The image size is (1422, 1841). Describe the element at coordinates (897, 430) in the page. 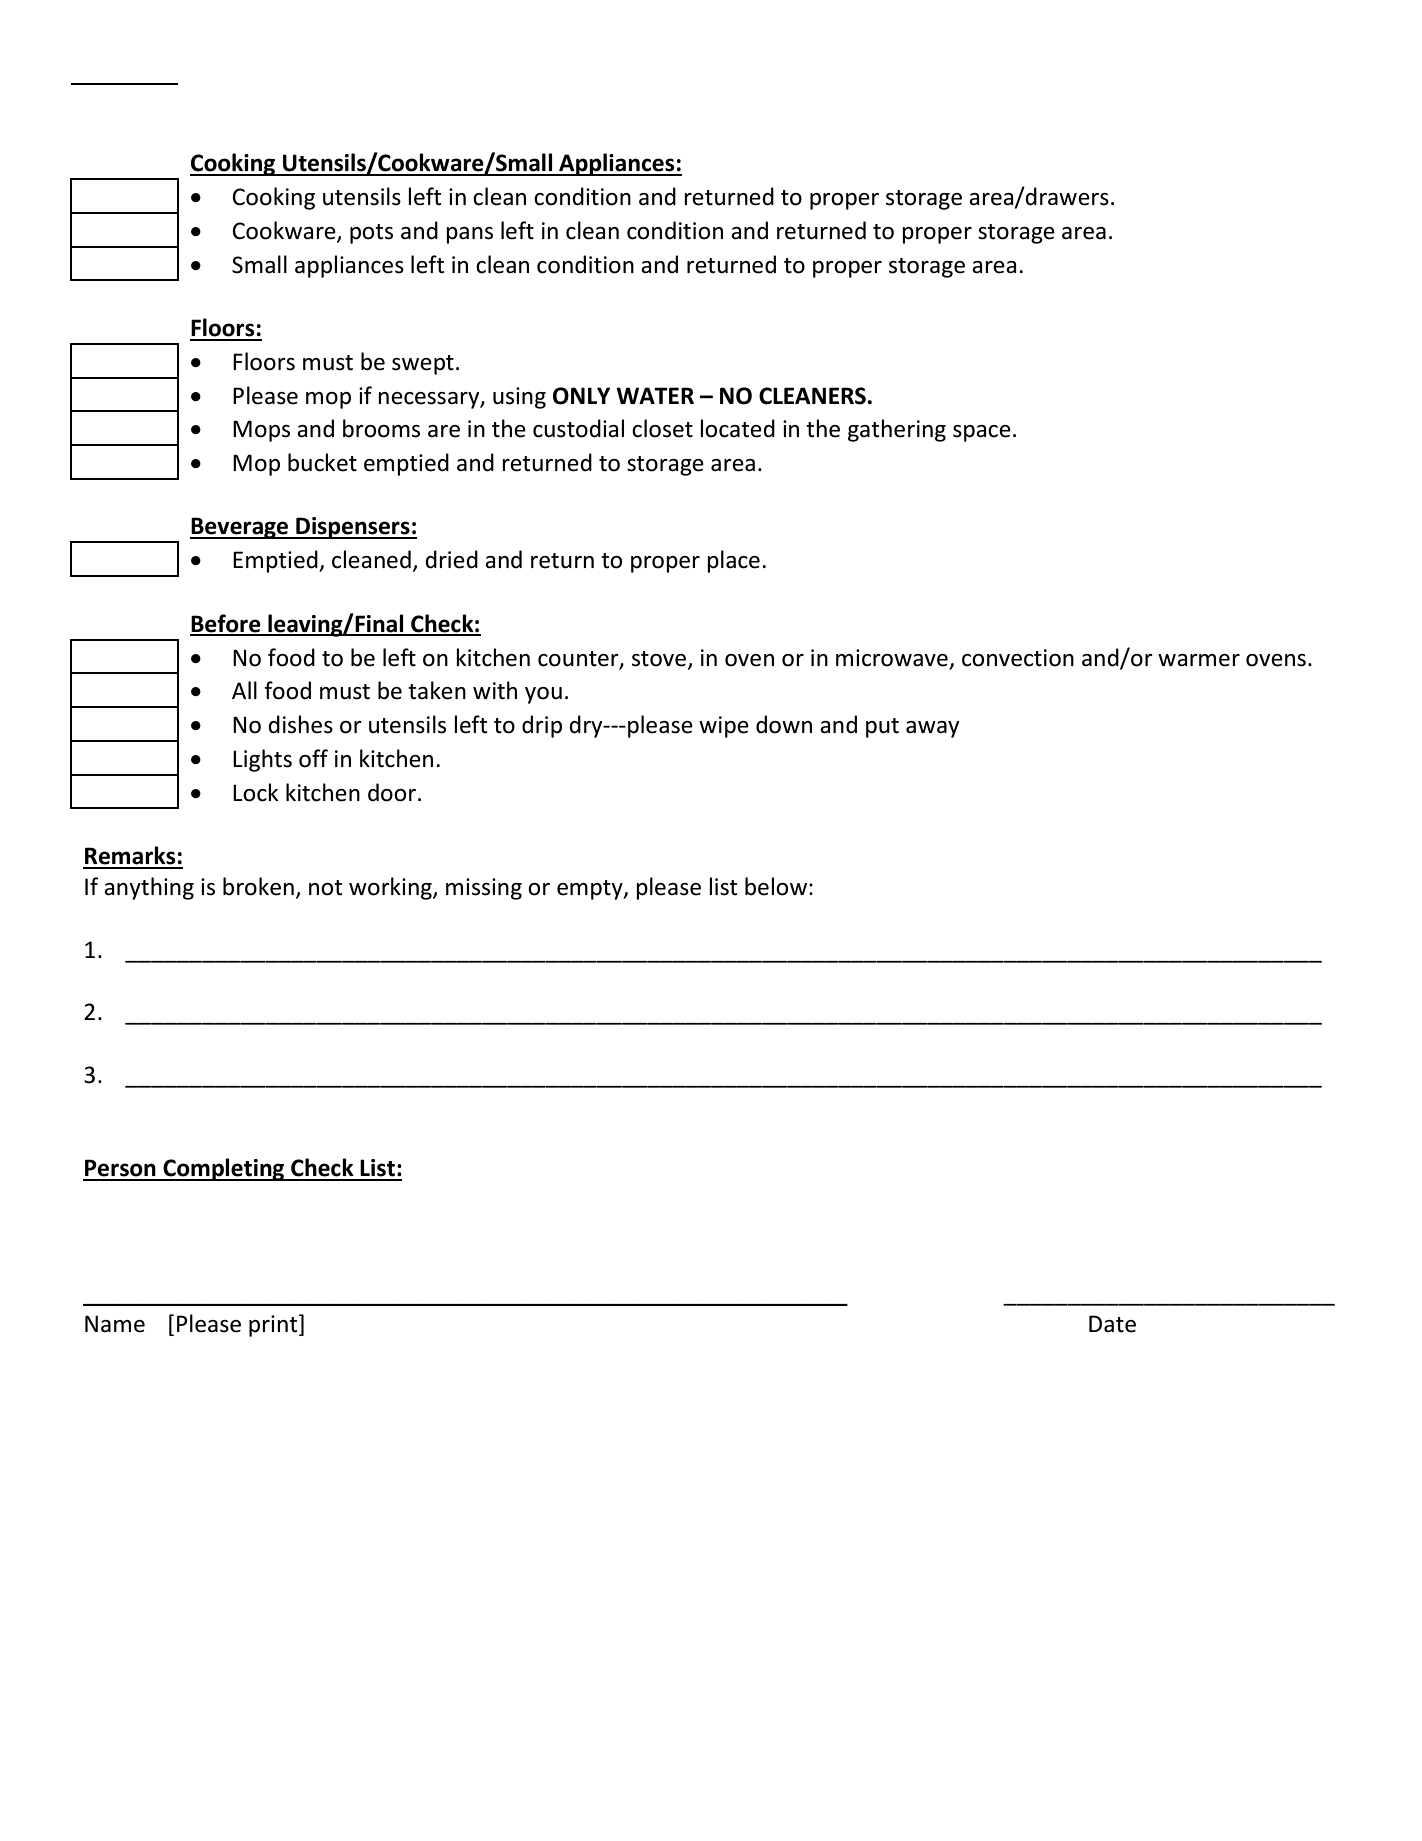

I see `gathering` at that location.
